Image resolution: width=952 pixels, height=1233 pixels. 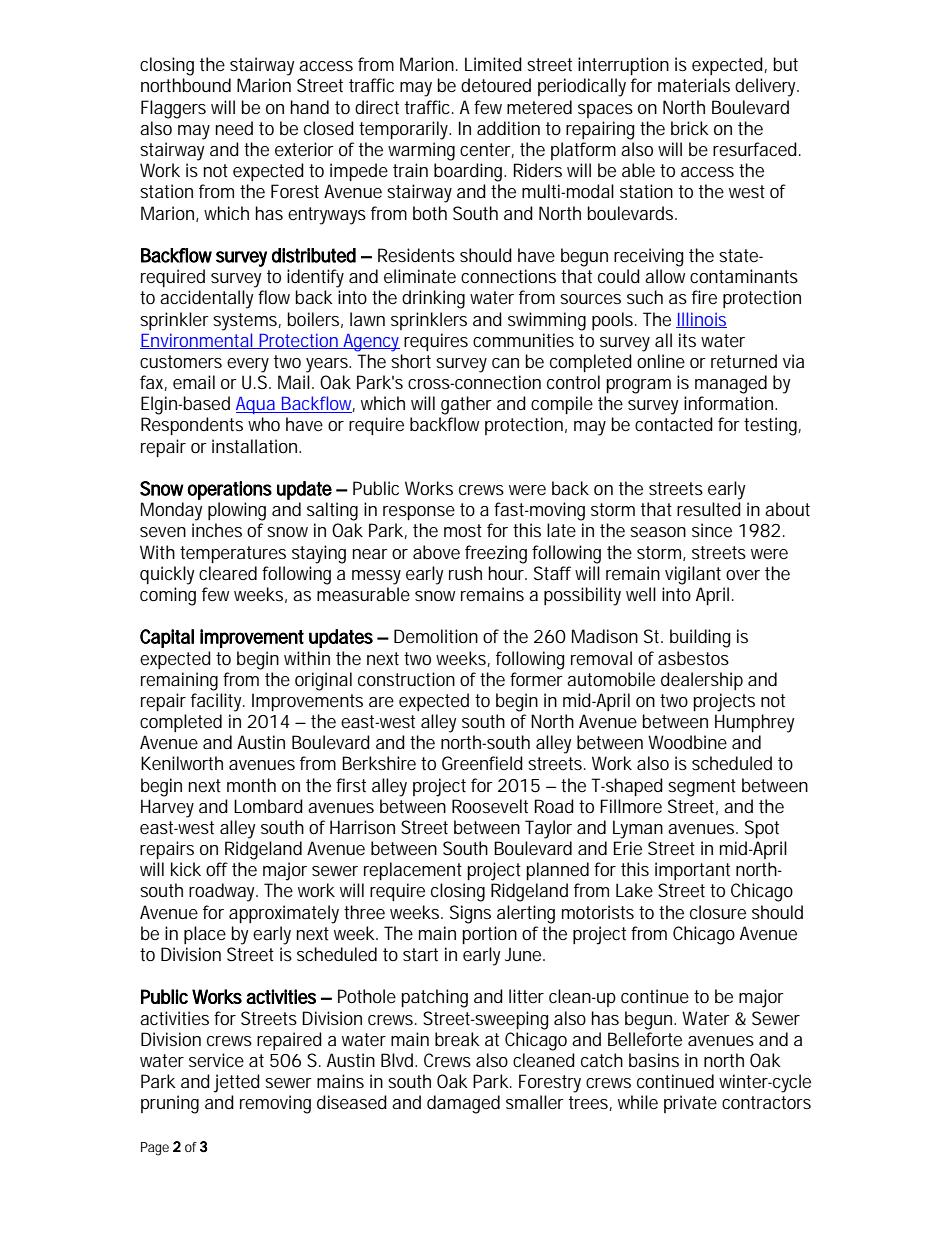 I want to click on building, so click(x=700, y=638).
